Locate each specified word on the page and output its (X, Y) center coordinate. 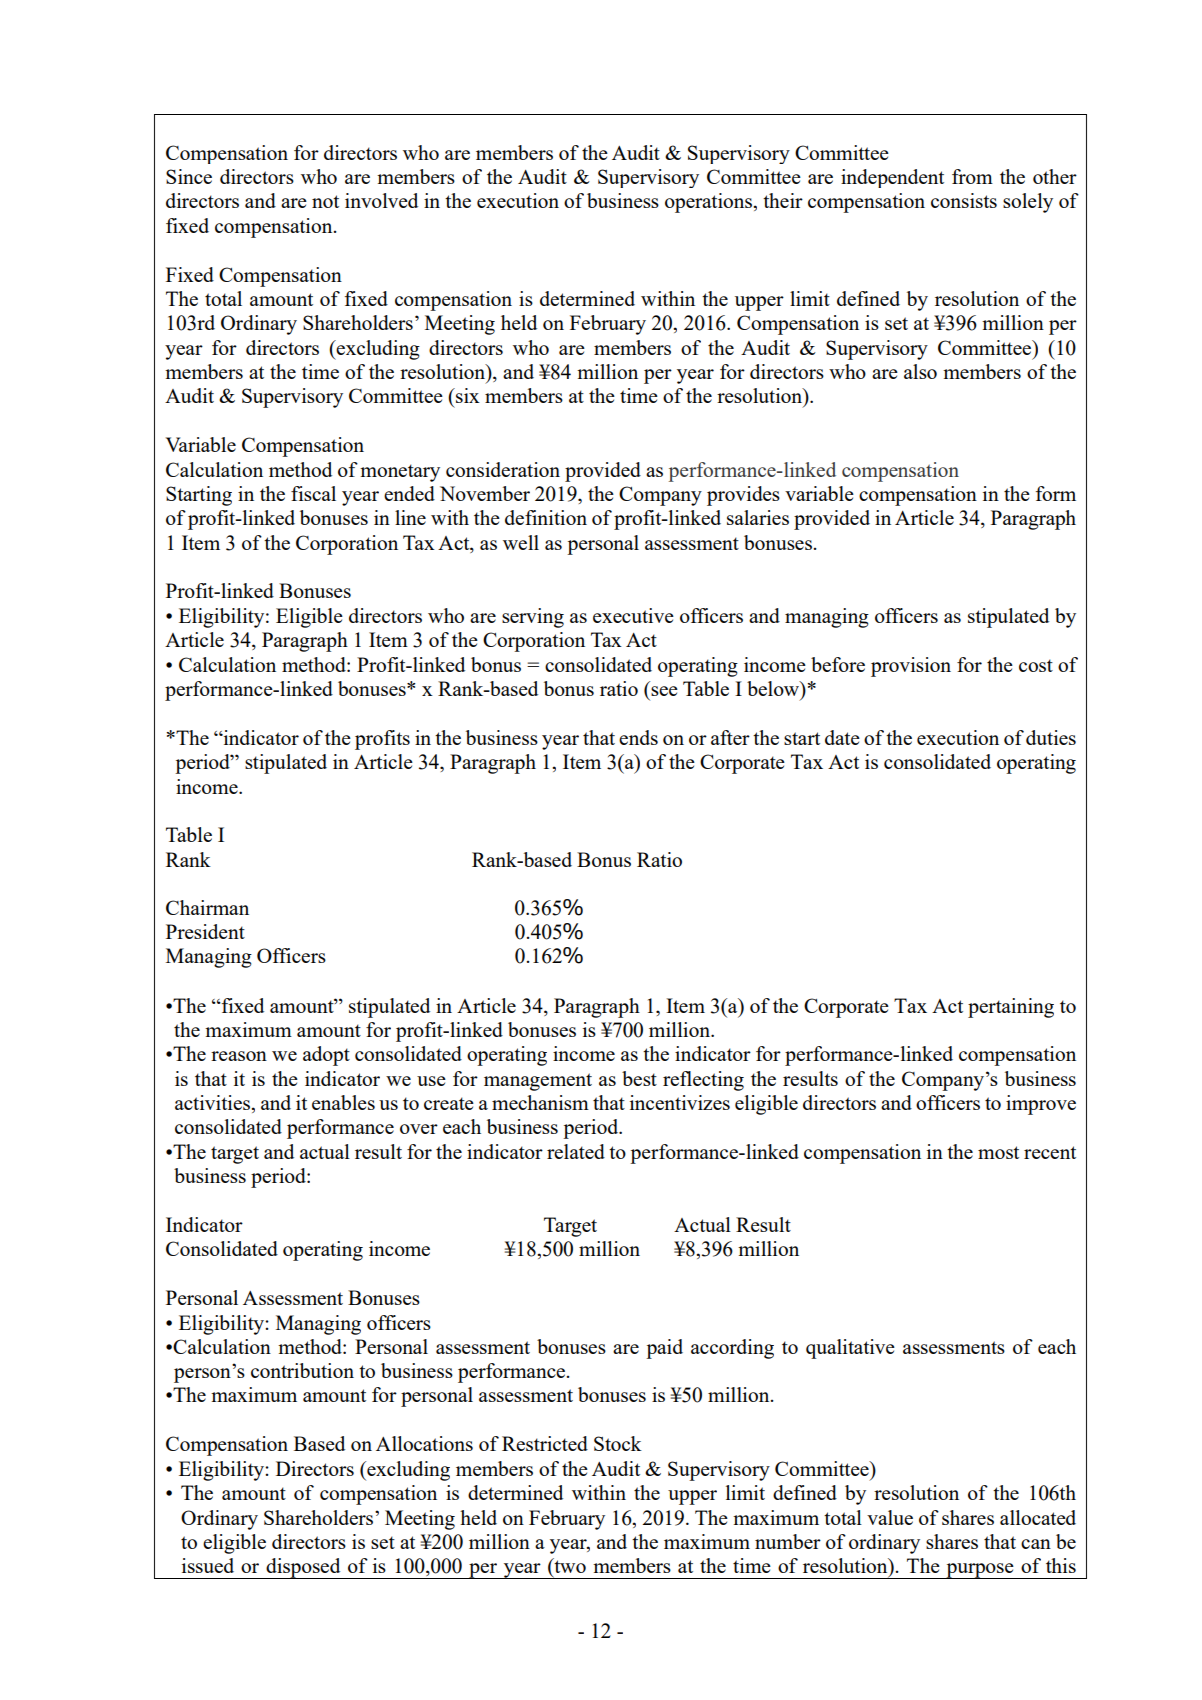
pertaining (1011, 1008)
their (783, 200)
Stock (618, 1443)
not (325, 201)
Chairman (207, 907)
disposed (303, 1568)
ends (638, 737)
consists (964, 200)
